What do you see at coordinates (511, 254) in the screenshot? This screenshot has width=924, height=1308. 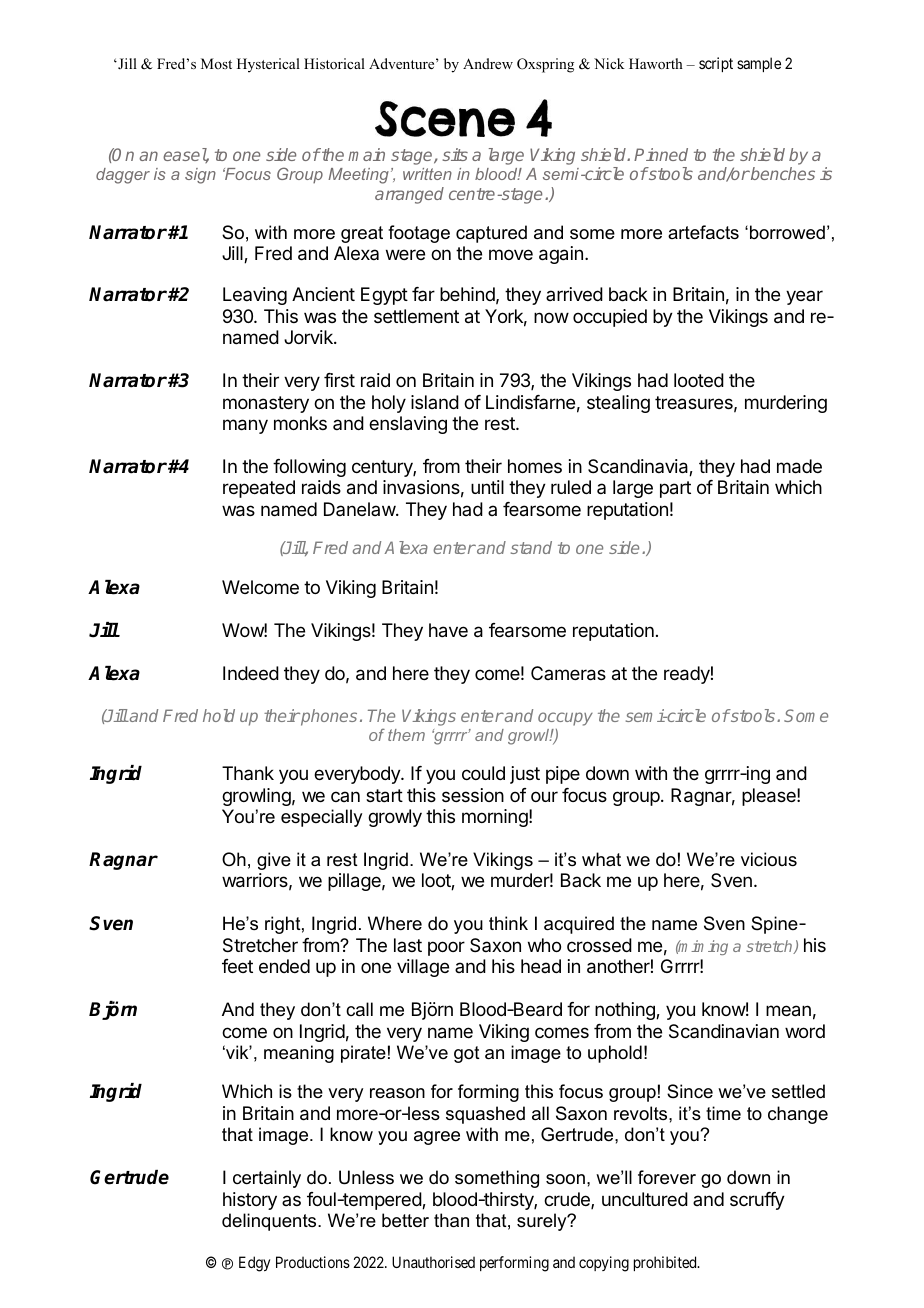 I see `move` at bounding box center [511, 254].
